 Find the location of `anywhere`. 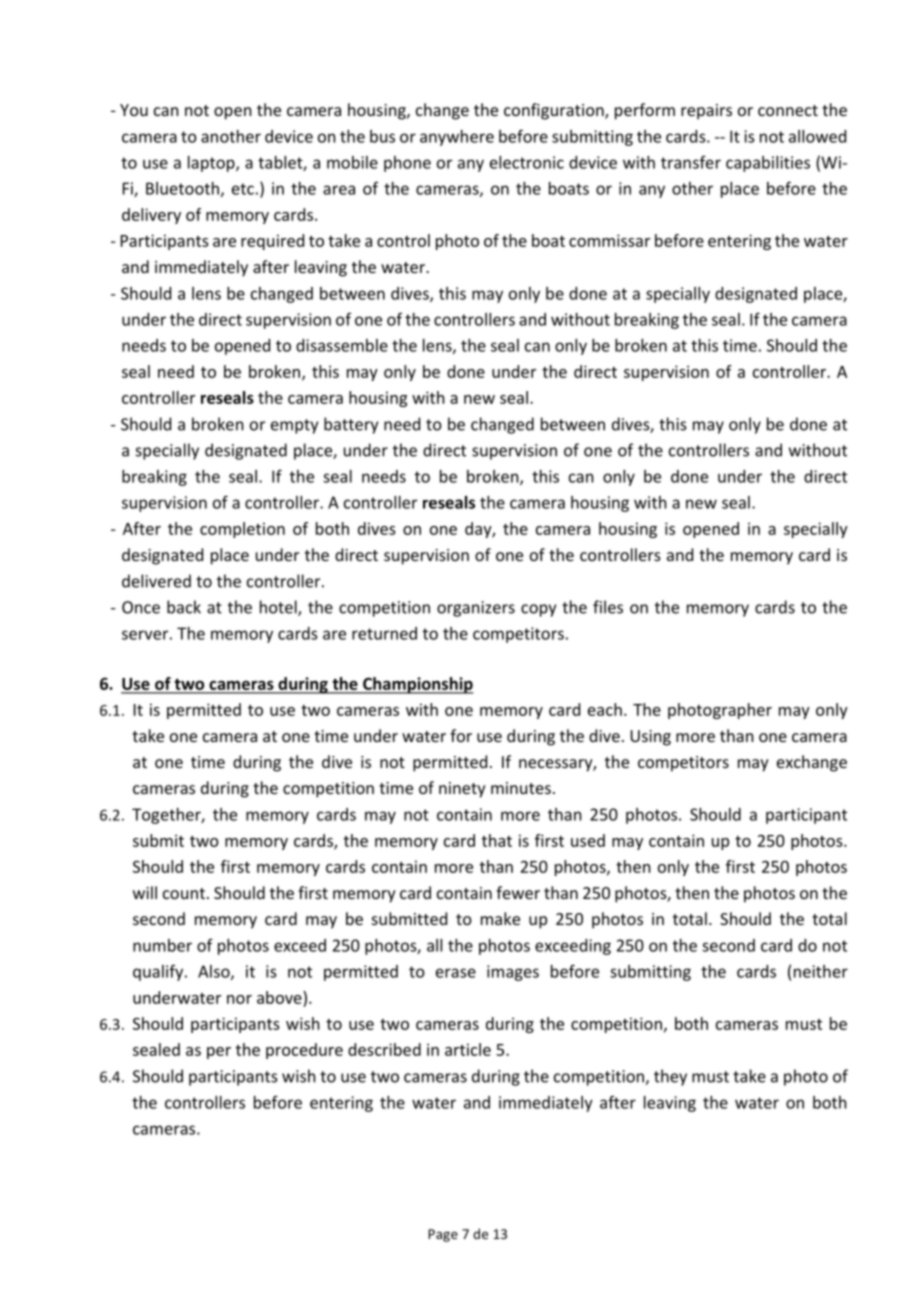

anywhere is located at coordinates (457, 138).
